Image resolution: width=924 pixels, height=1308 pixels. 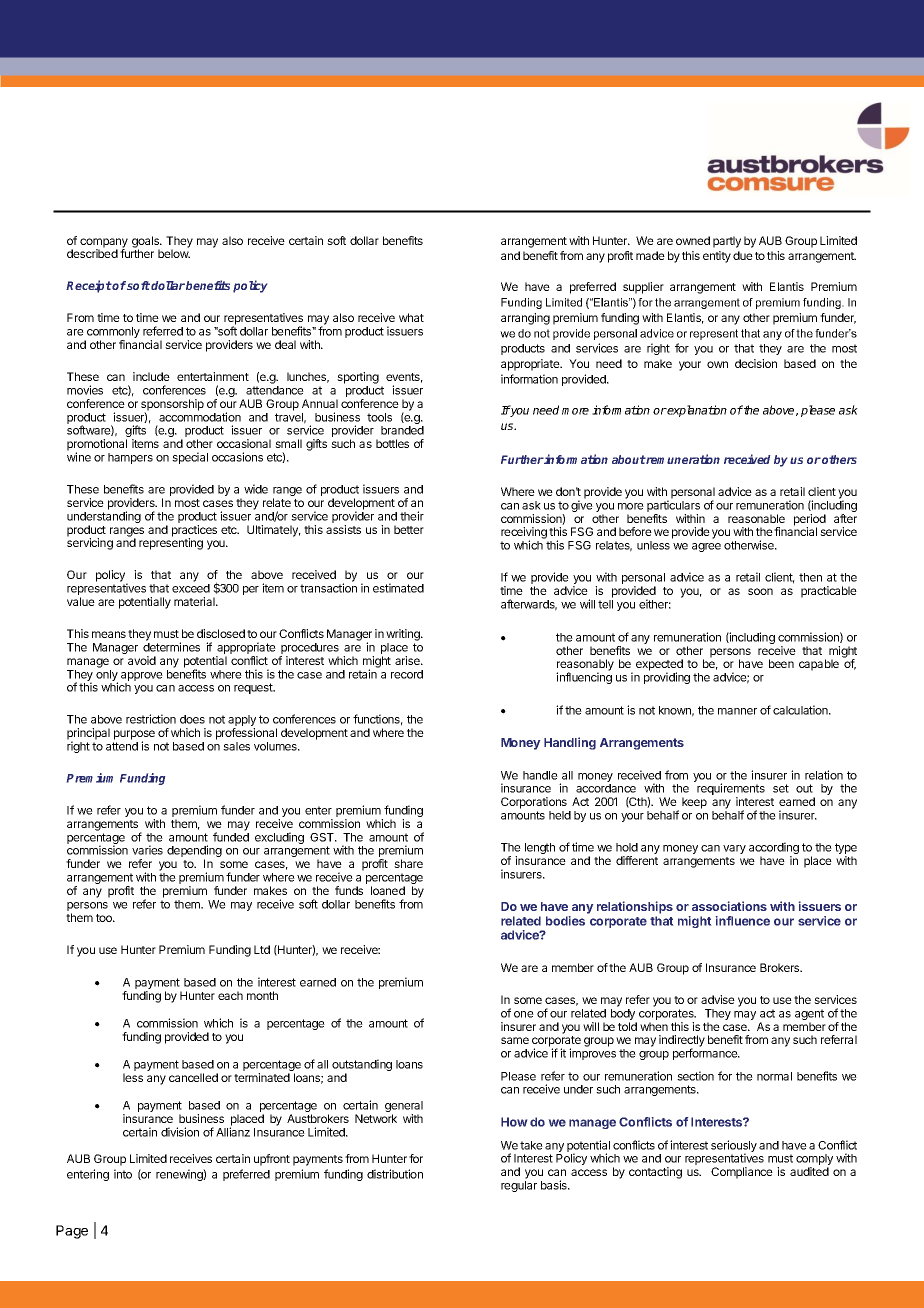 I want to click on what, so click(x=411, y=317).
